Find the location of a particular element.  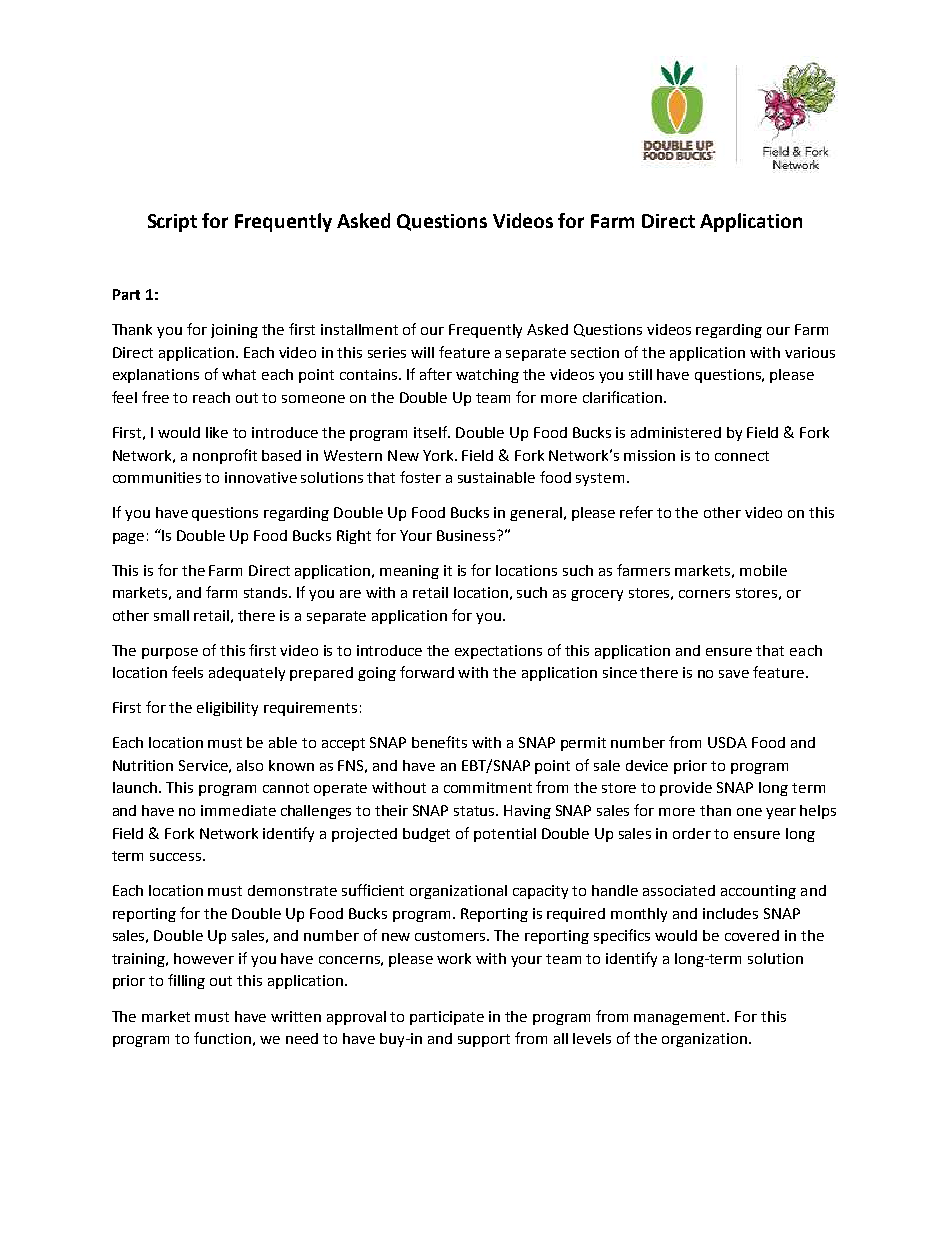

installment is located at coordinates (359, 329).
